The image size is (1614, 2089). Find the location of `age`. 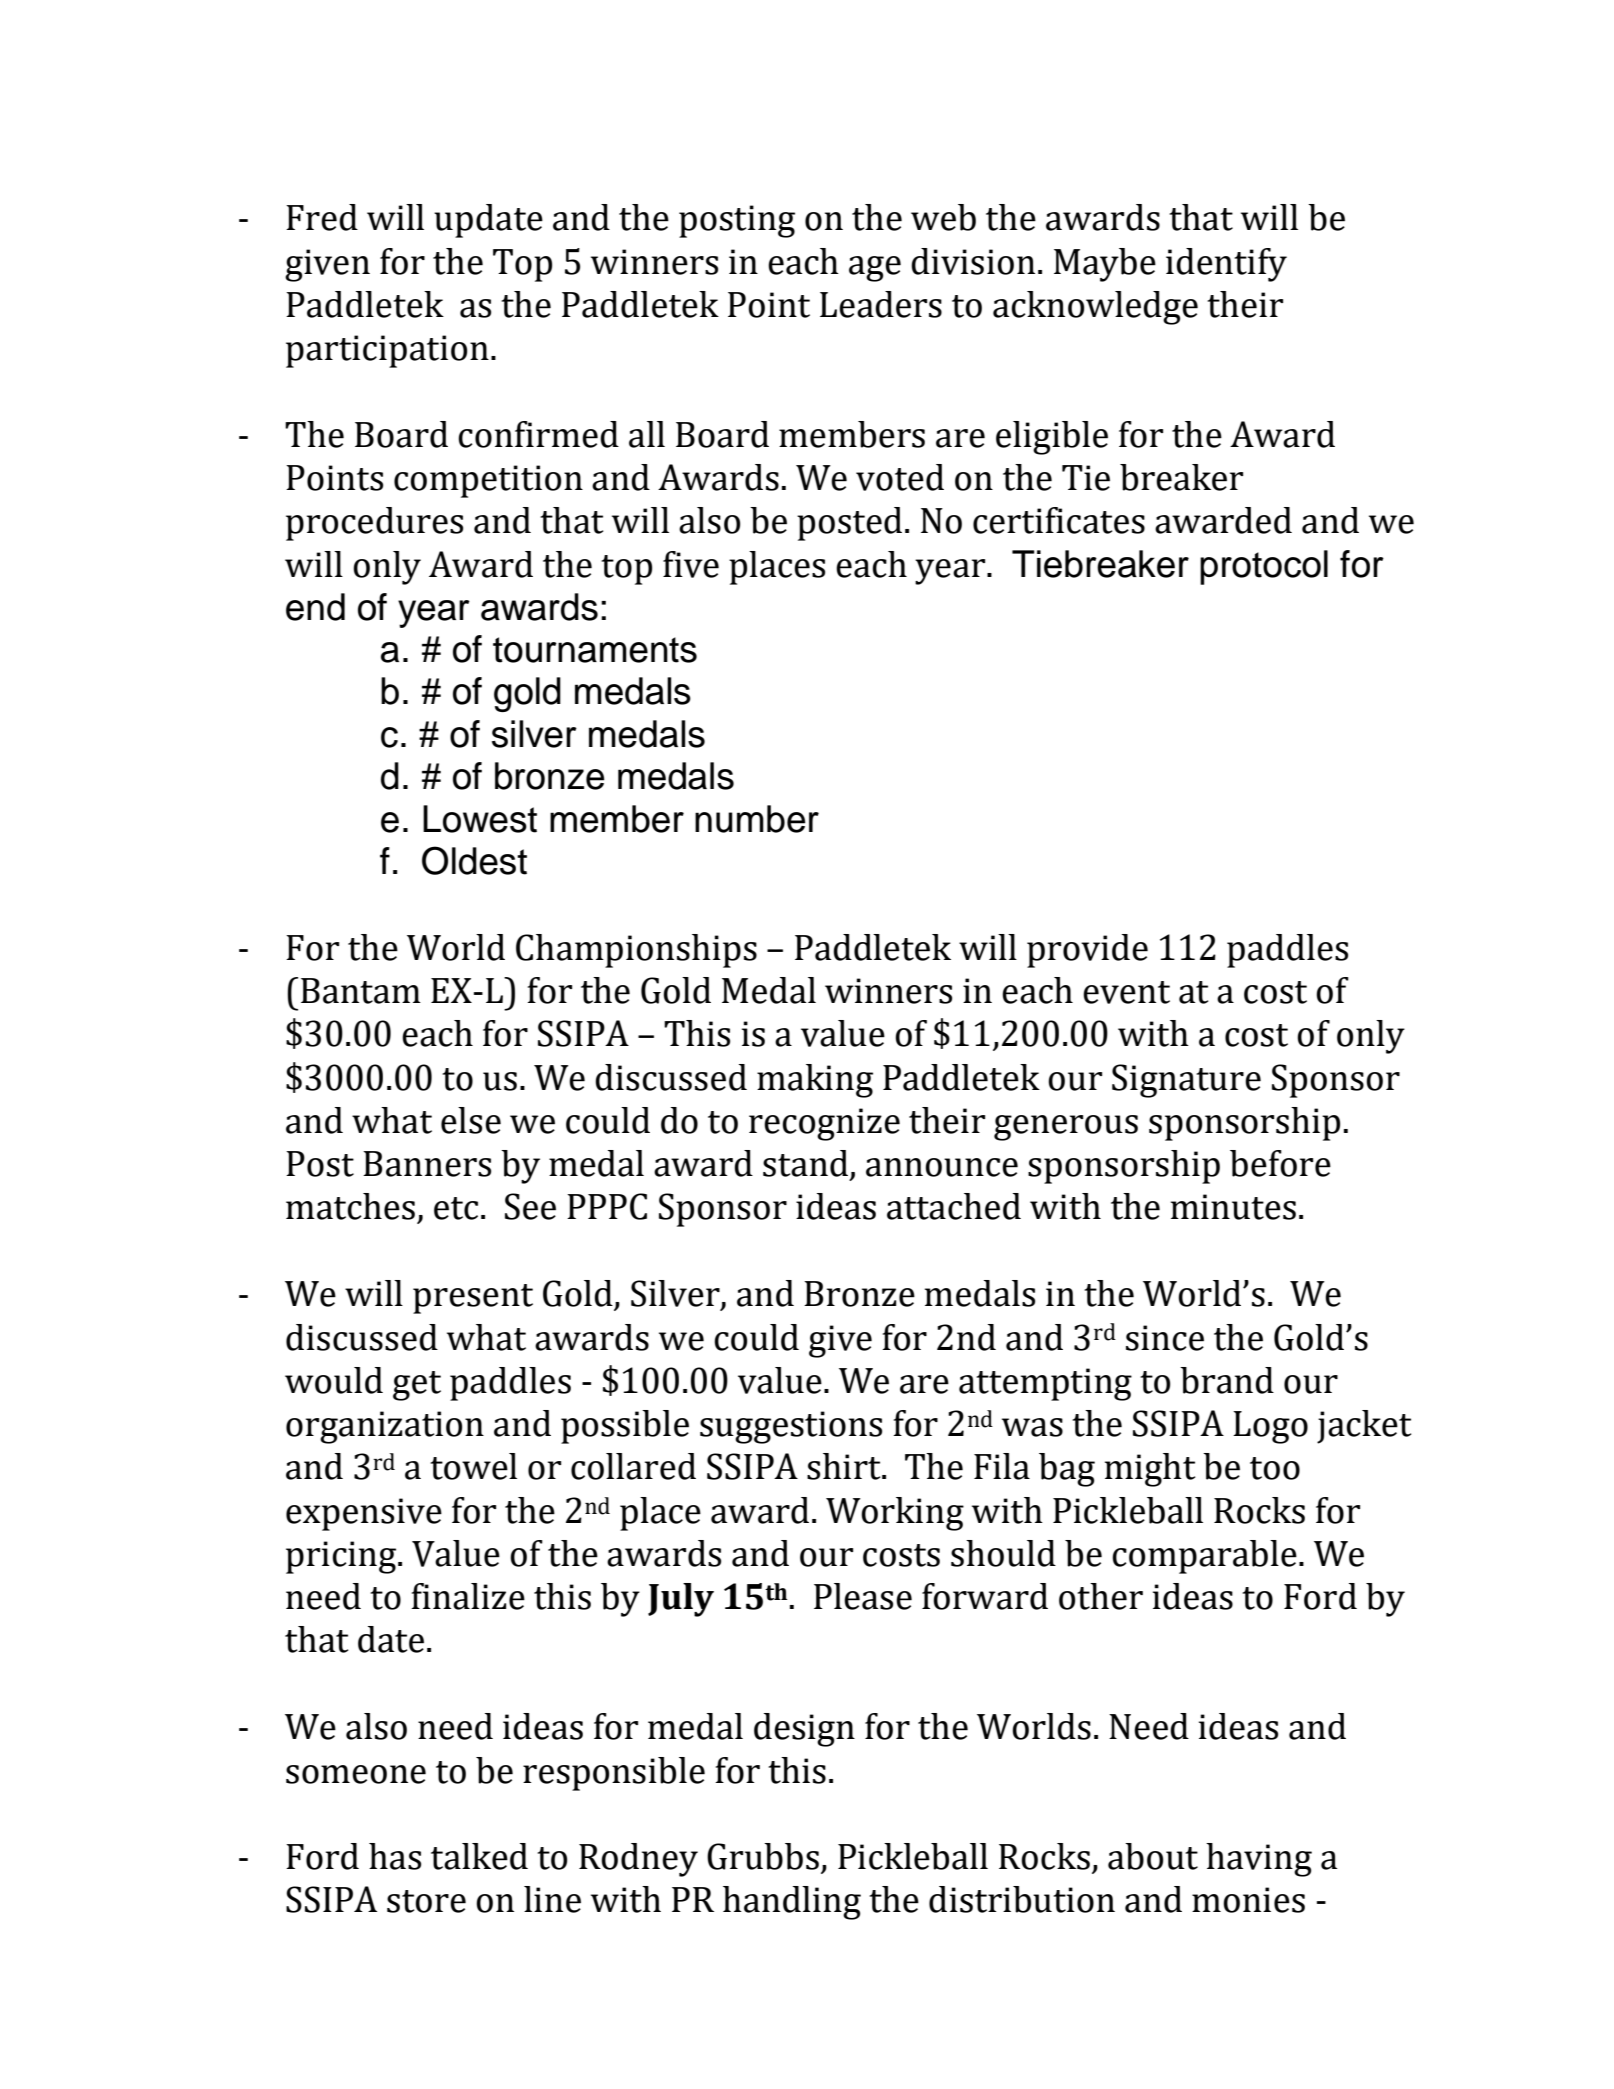

age is located at coordinates (875, 269).
